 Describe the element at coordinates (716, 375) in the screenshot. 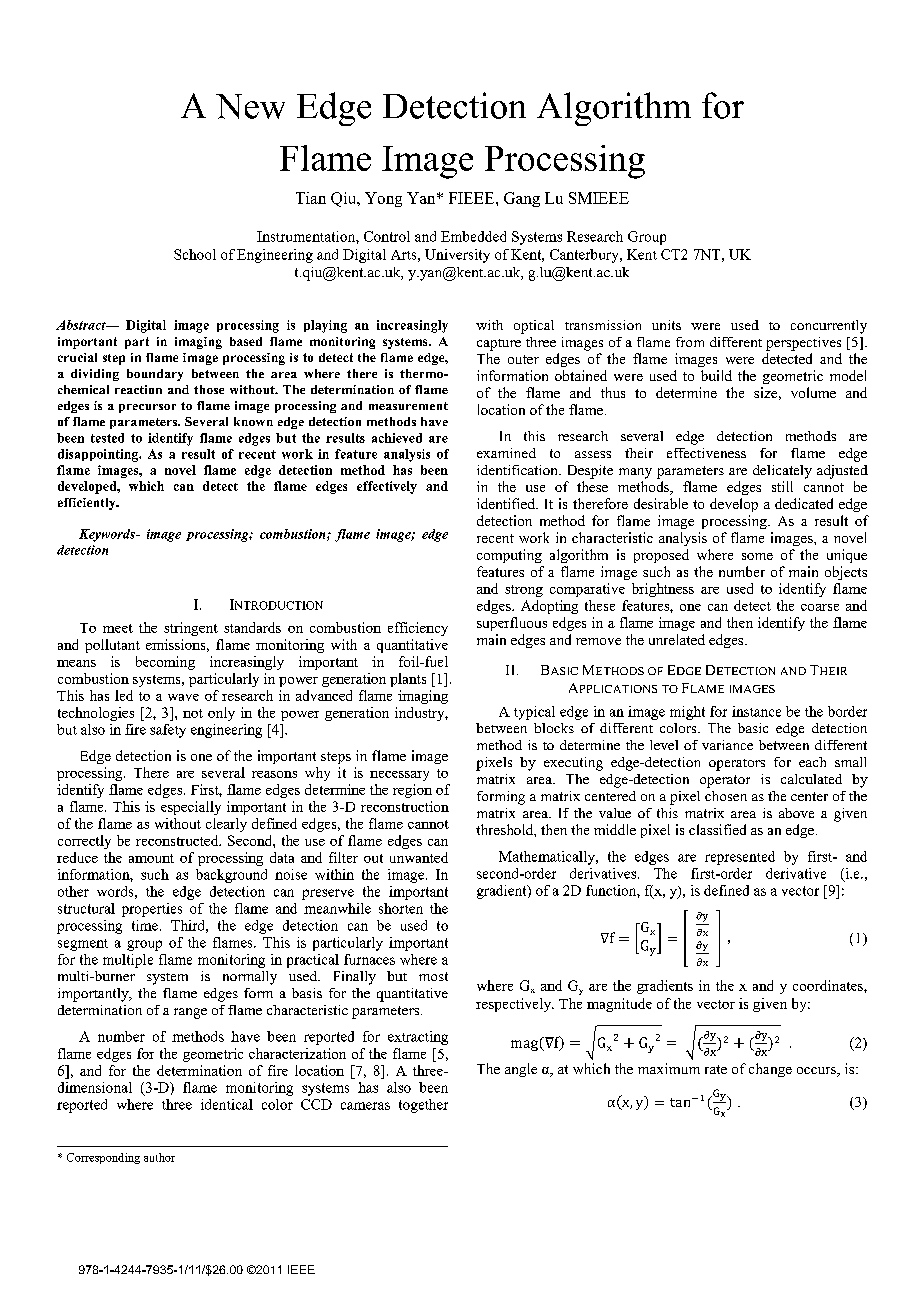

I see `build` at that location.
